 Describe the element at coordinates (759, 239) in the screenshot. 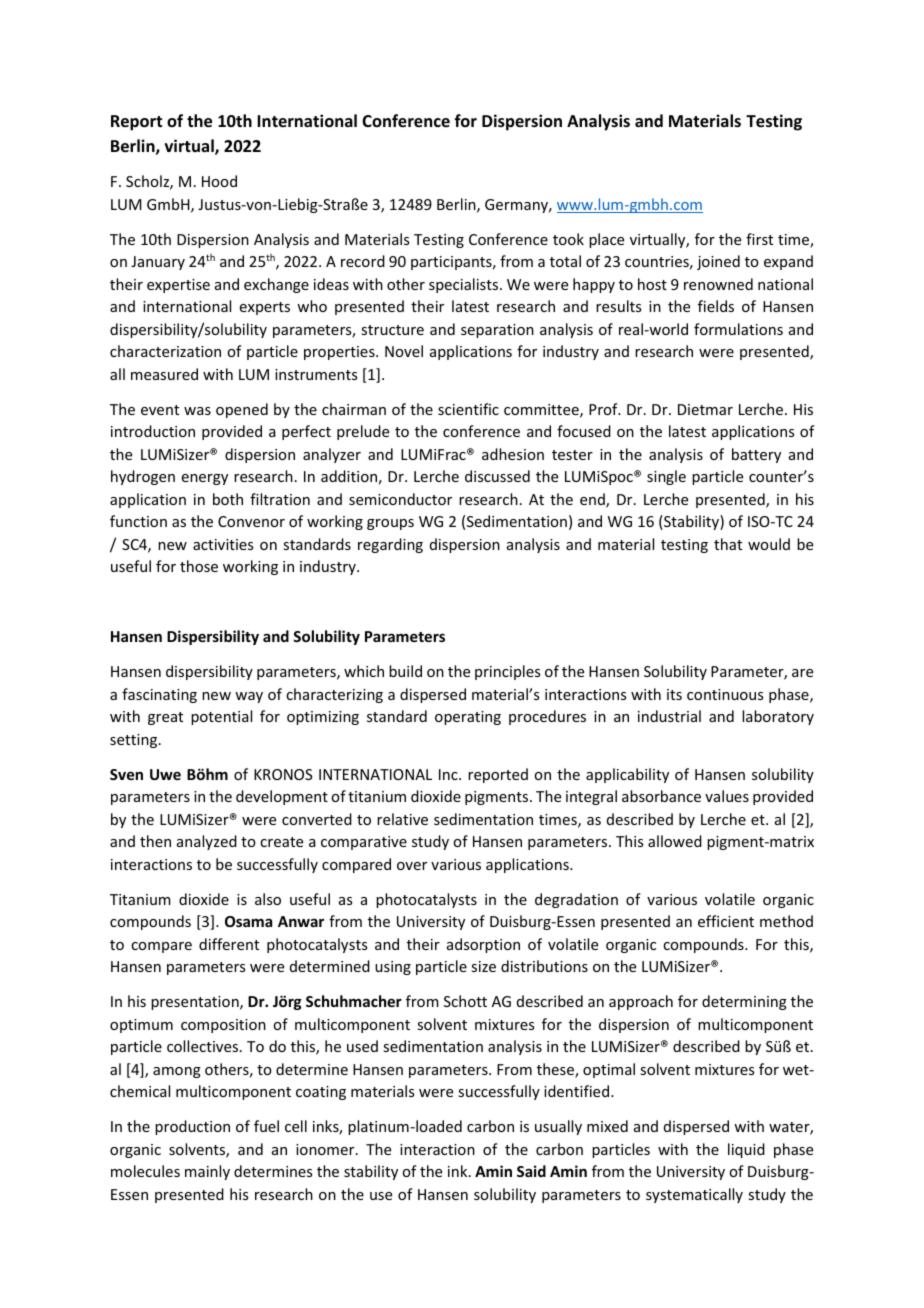

I see `first` at that location.
